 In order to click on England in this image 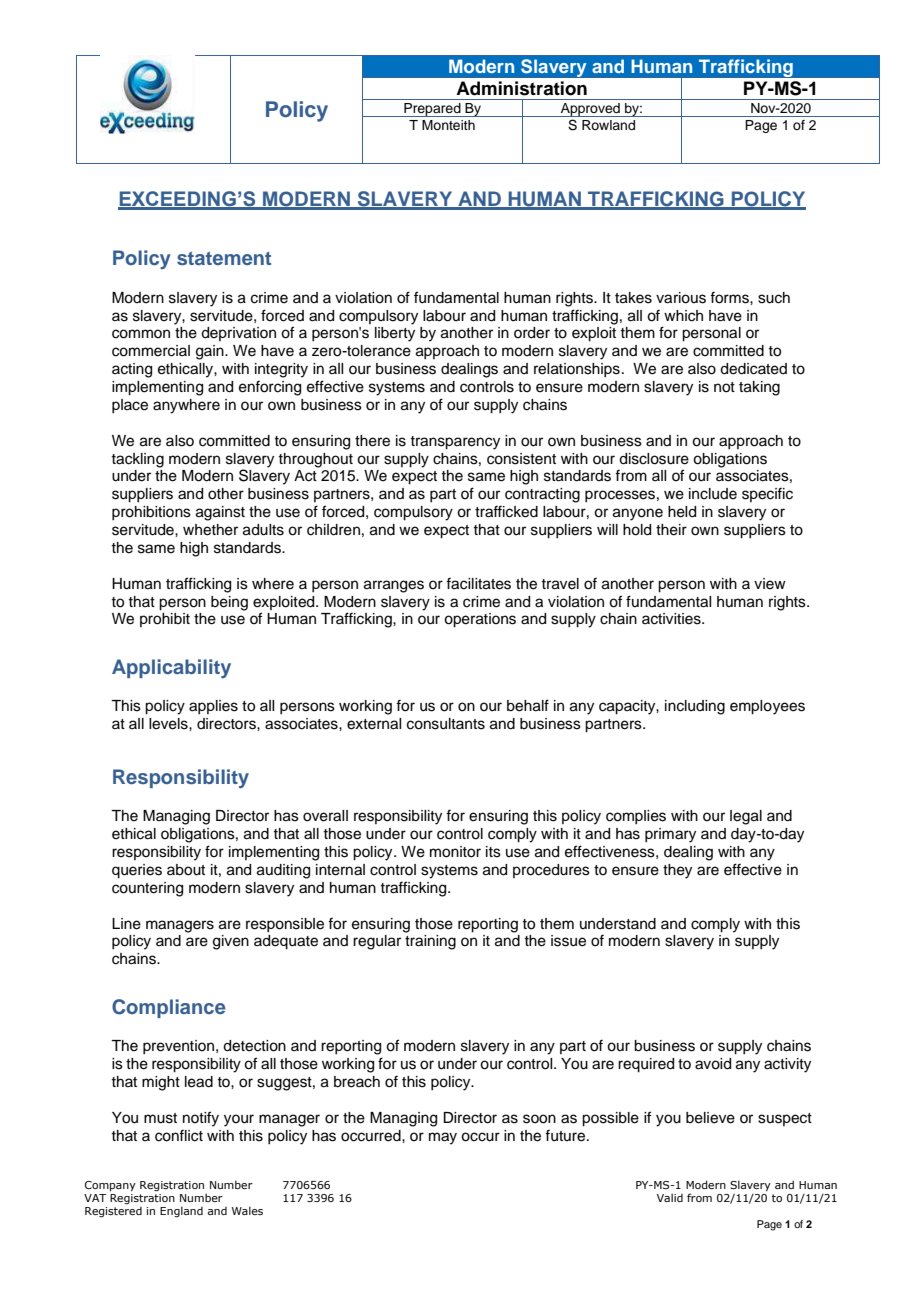, I will do `click(181, 1212)`.
